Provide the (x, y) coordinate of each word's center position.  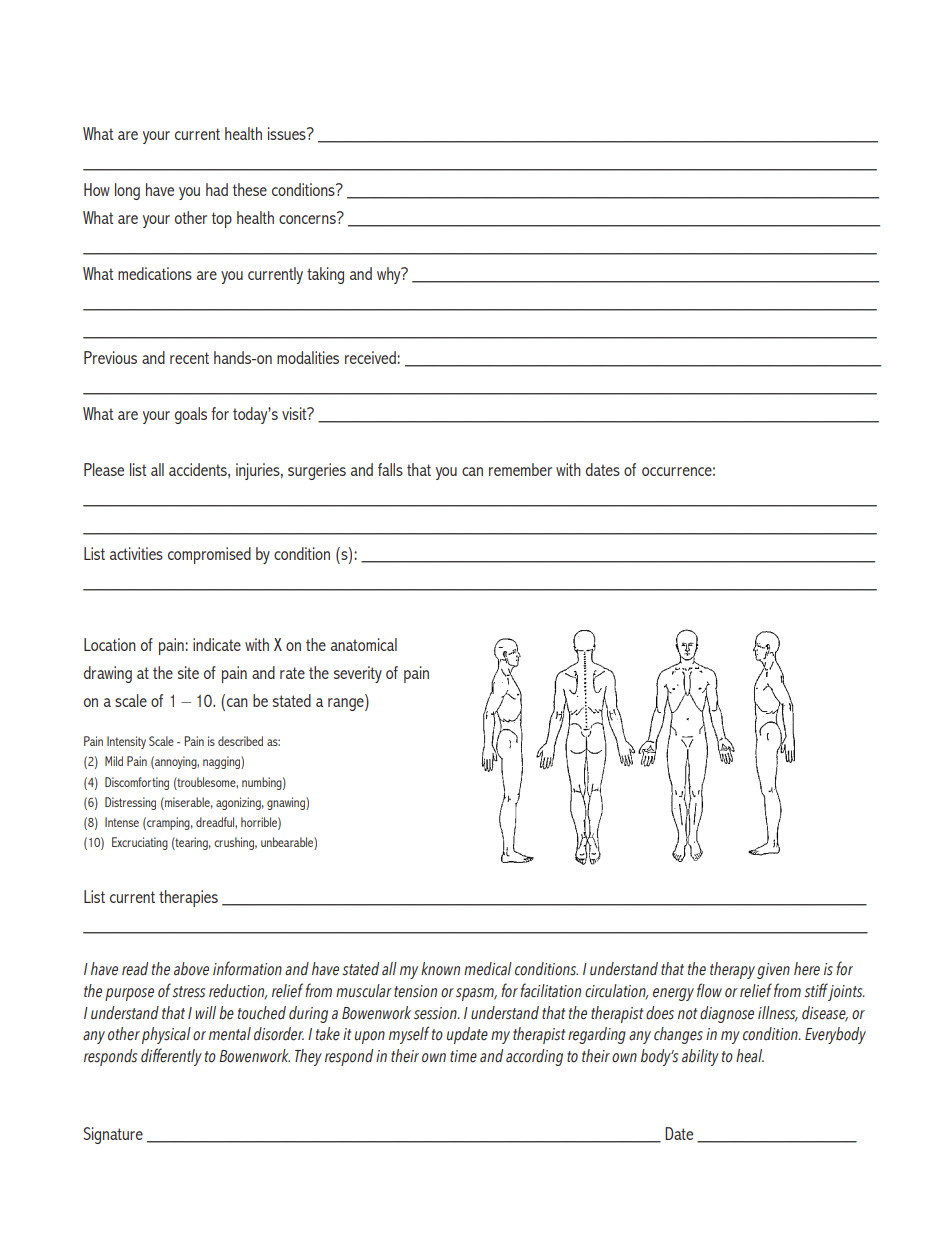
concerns (307, 219)
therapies (188, 898)
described (240, 741)
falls (390, 469)
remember (520, 469)
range (347, 704)
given (773, 971)
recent (189, 358)
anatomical (364, 644)
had (217, 189)
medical (488, 969)
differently (171, 1057)
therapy (732, 970)
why (390, 275)
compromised (209, 555)
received (371, 357)
